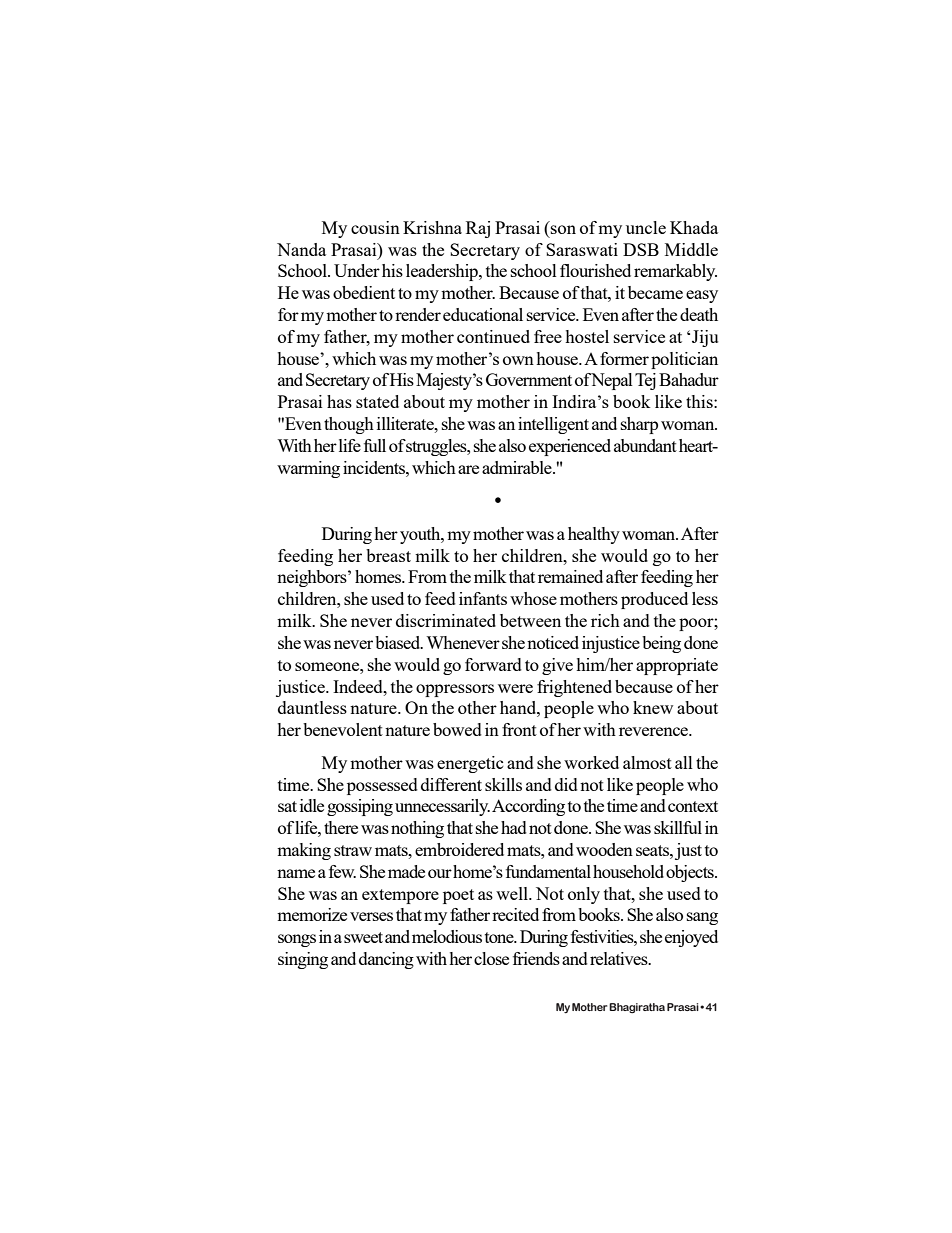  I want to click on singing, so click(303, 960).
